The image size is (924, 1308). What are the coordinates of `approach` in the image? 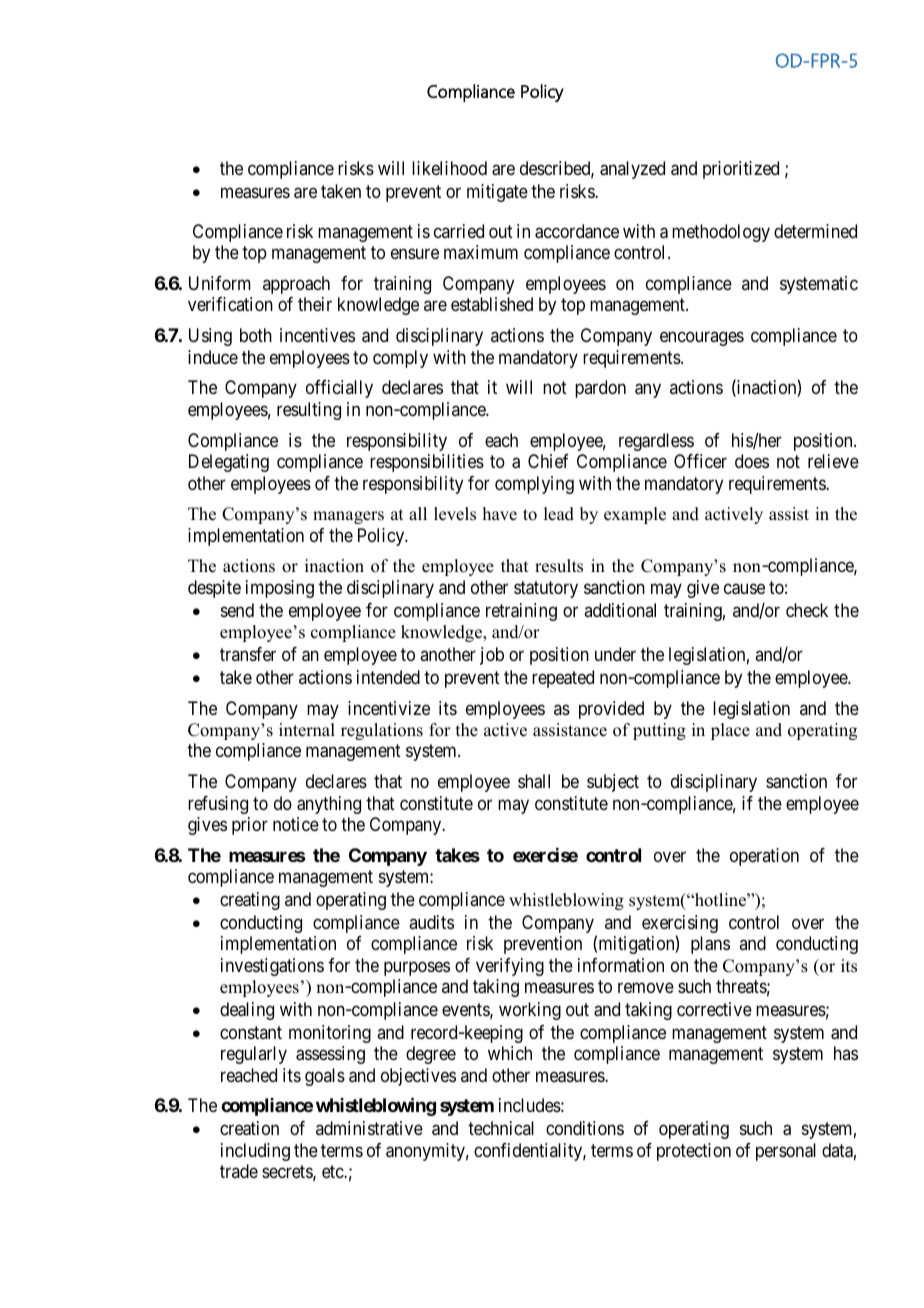 It's located at (296, 285).
